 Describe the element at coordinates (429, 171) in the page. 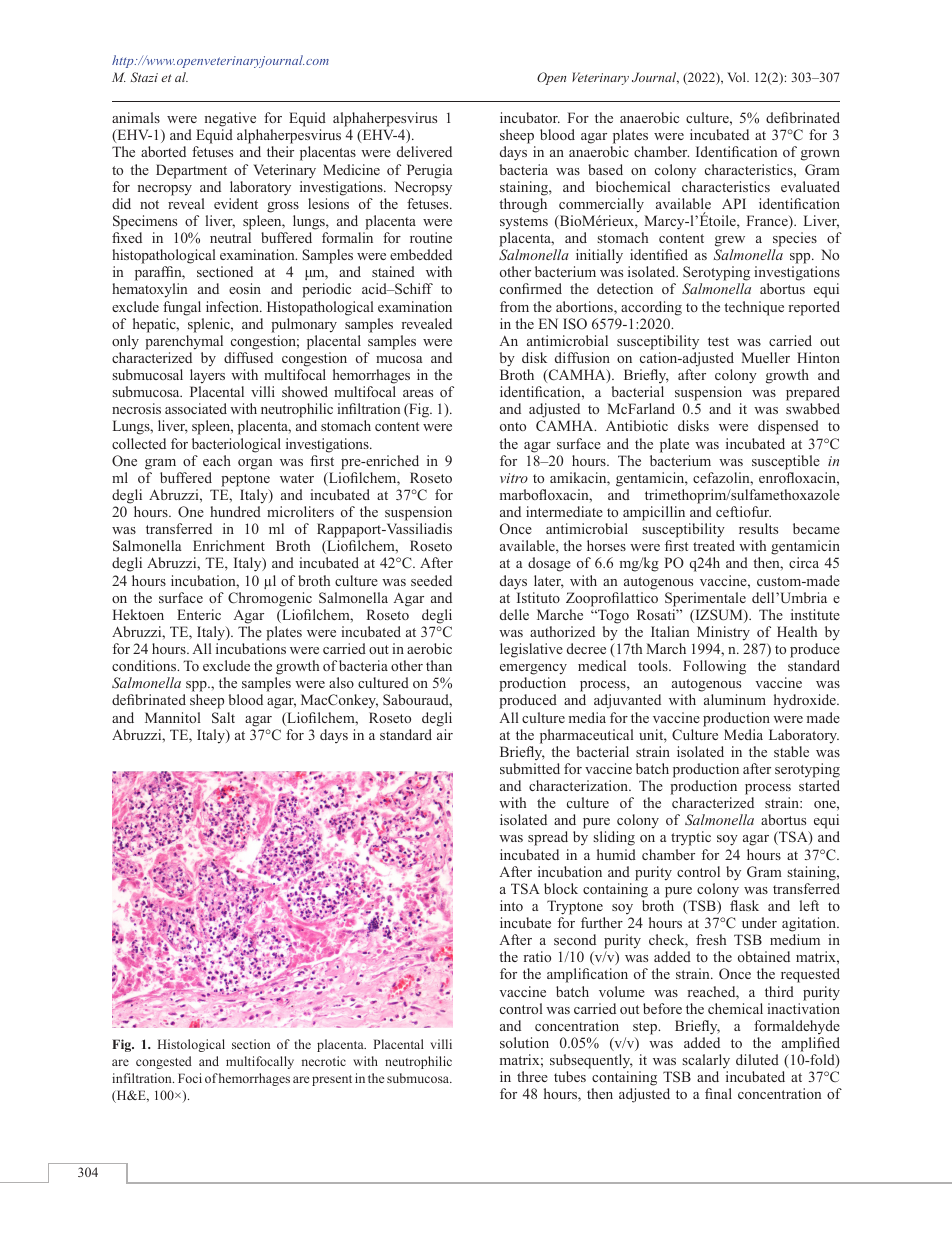

I see `Perugia` at that location.
